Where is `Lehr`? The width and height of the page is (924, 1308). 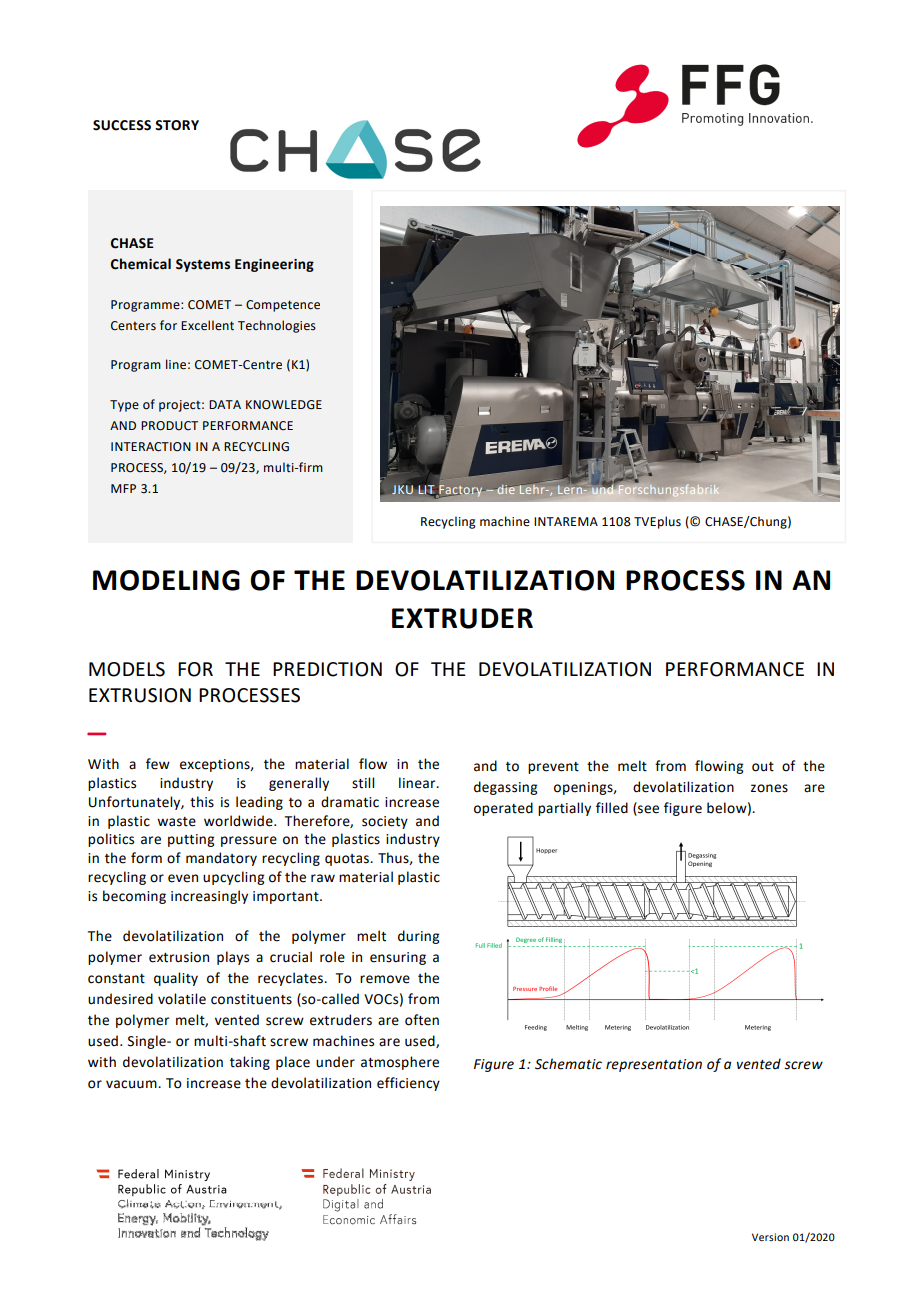
Lehr is located at coordinates (532, 488).
